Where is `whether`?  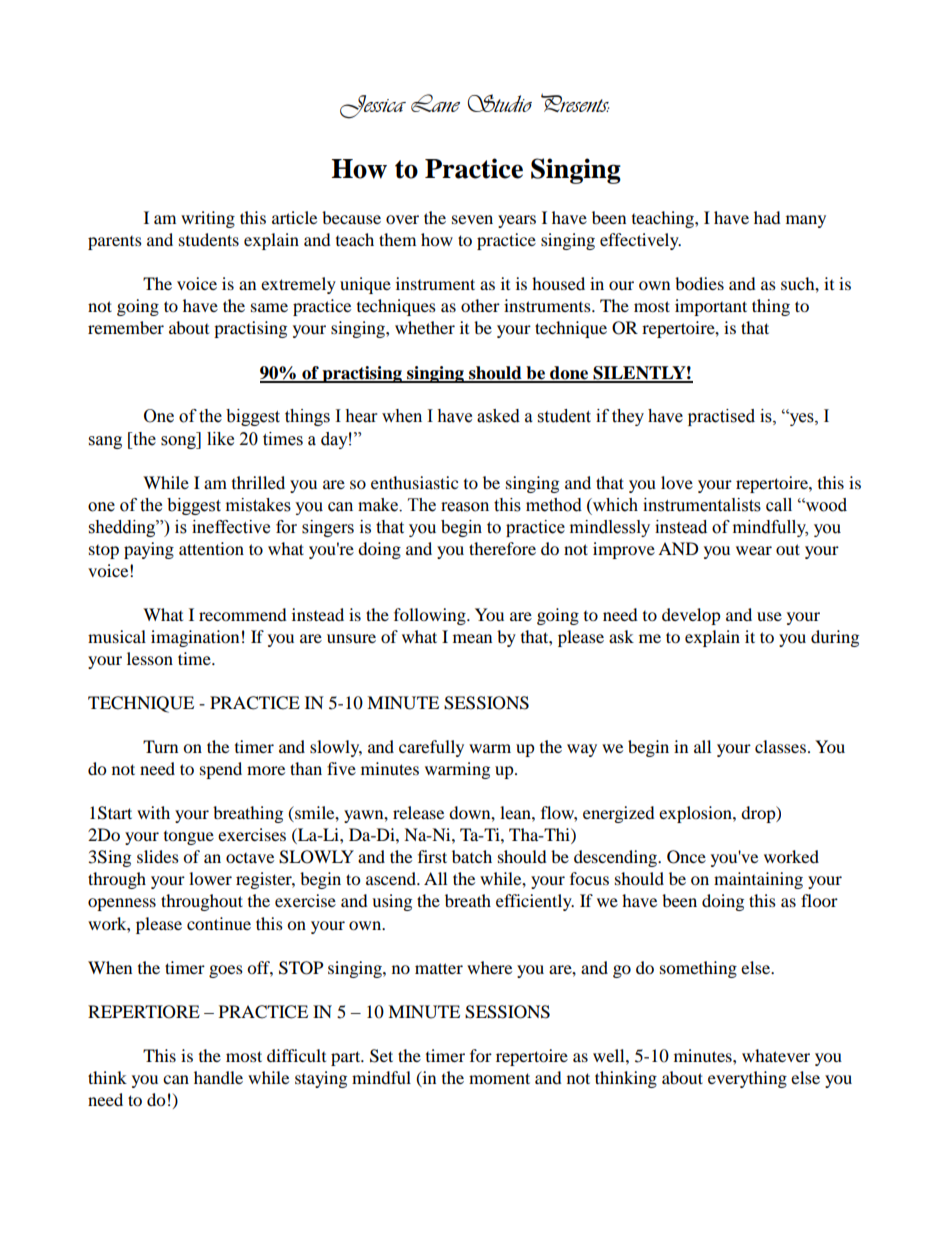
whether is located at coordinates (425, 327).
